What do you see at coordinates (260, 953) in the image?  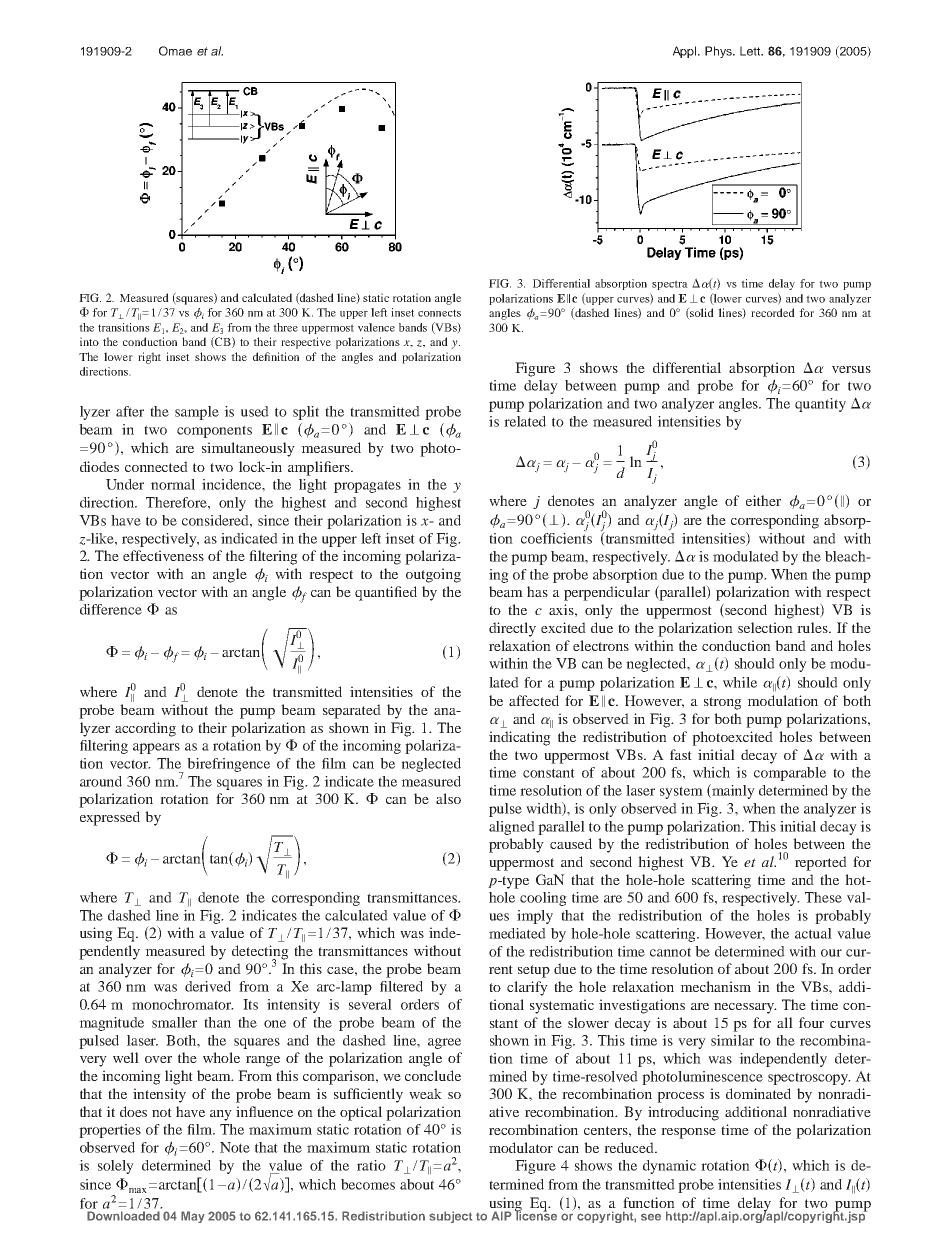 I see `detecting` at bounding box center [260, 953].
